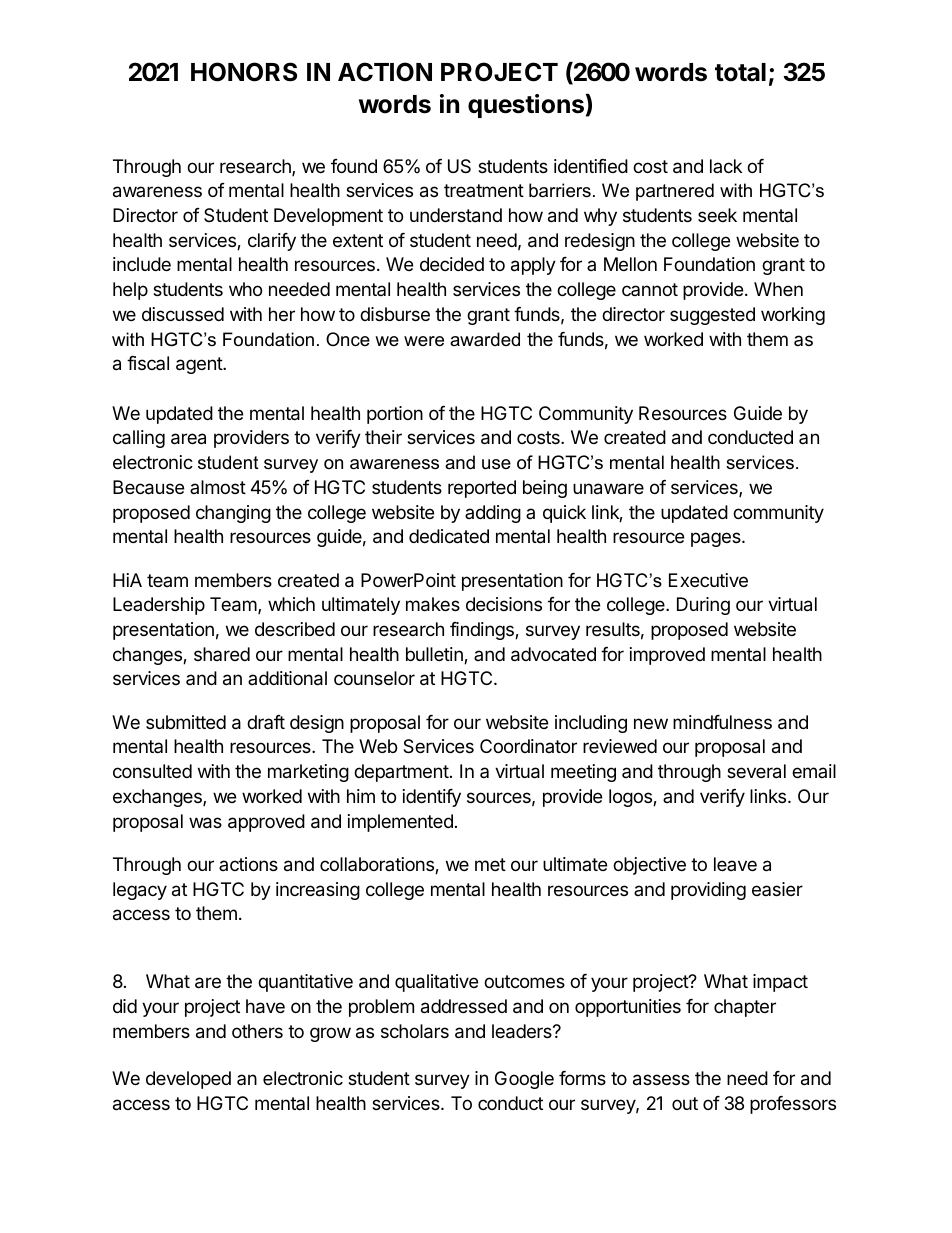  Describe the element at coordinates (291, 604) in the screenshot. I see `which` at that location.
